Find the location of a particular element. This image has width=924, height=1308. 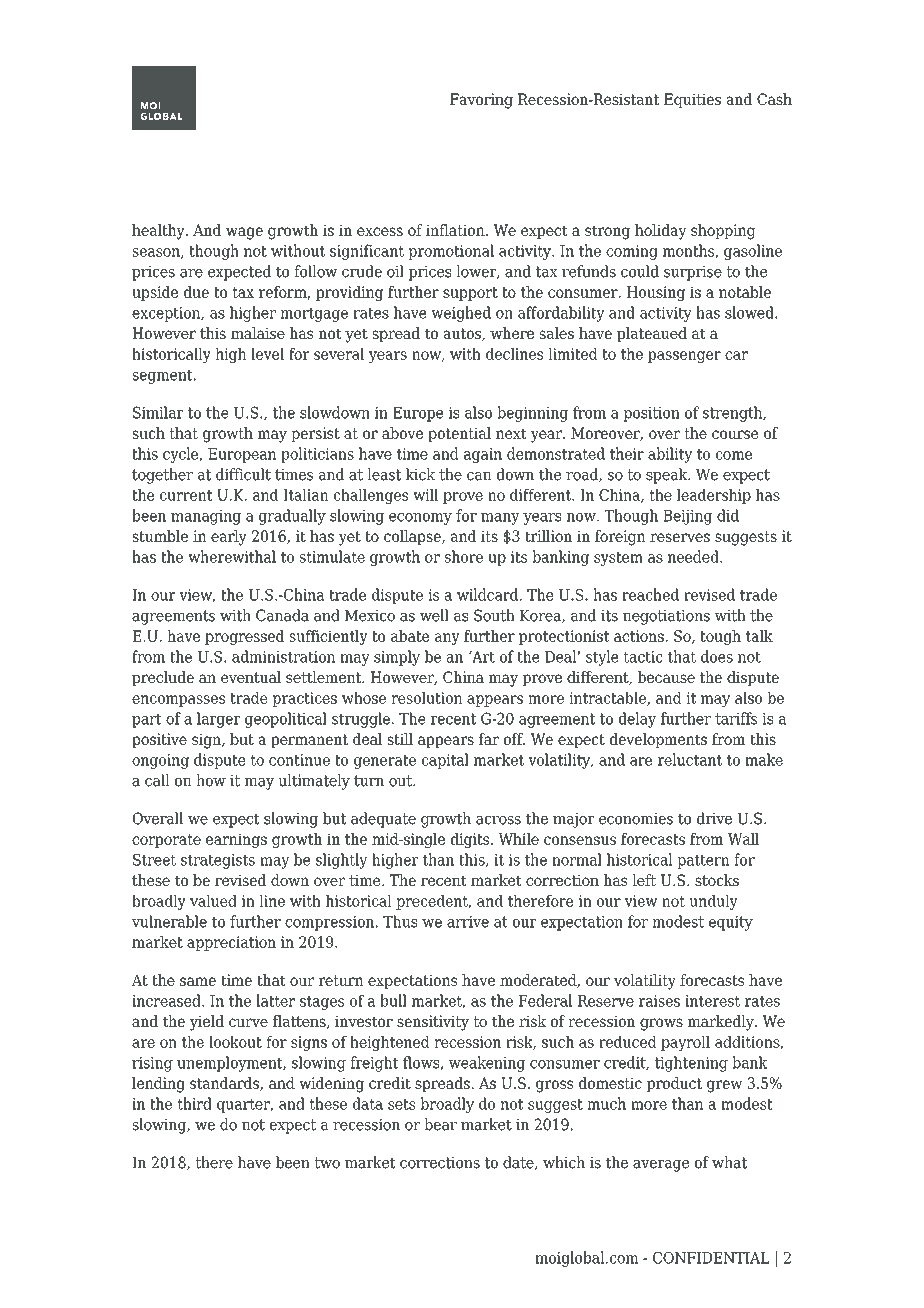

does is located at coordinates (717, 656).
